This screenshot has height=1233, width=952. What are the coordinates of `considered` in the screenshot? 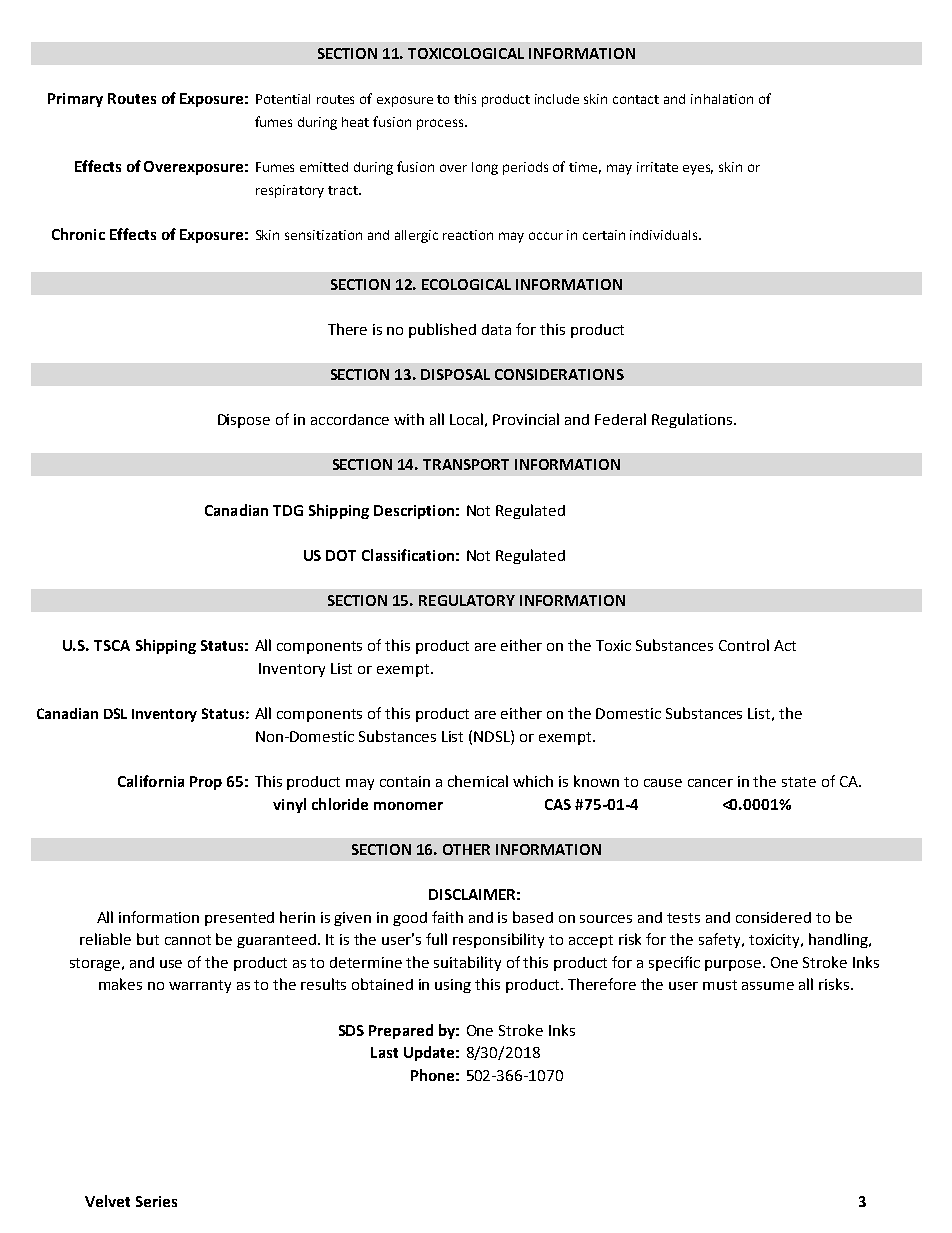 It's located at (773, 917).
